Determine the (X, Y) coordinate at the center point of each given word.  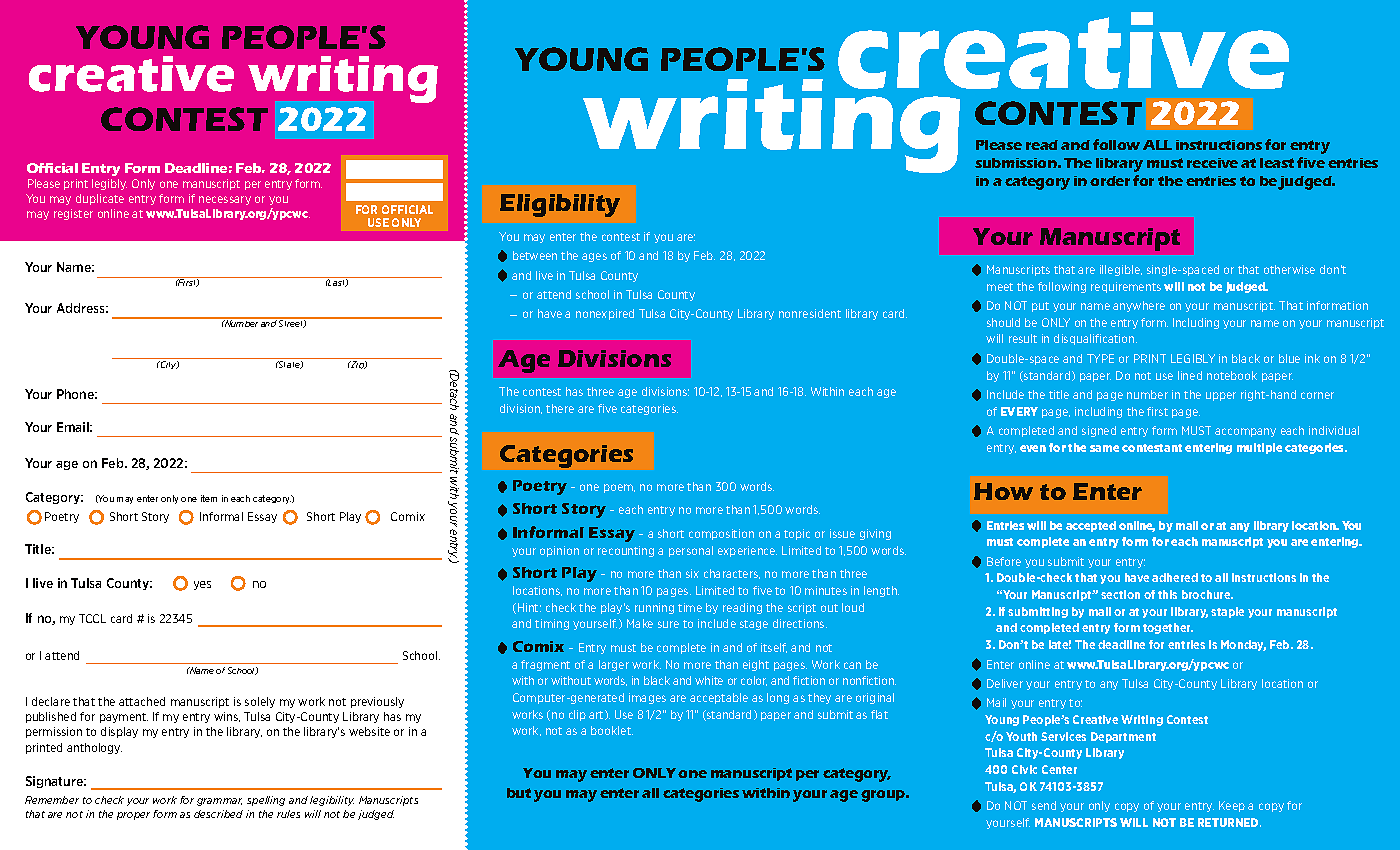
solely (260, 702)
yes (202, 585)
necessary (225, 200)
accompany (1245, 432)
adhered (1175, 577)
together (1168, 628)
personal (691, 551)
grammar (219, 802)
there (560, 408)
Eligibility (560, 205)
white (709, 680)
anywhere (1139, 306)
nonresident (810, 313)
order (1110, 181)
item (209, 498)
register (73, 214)
